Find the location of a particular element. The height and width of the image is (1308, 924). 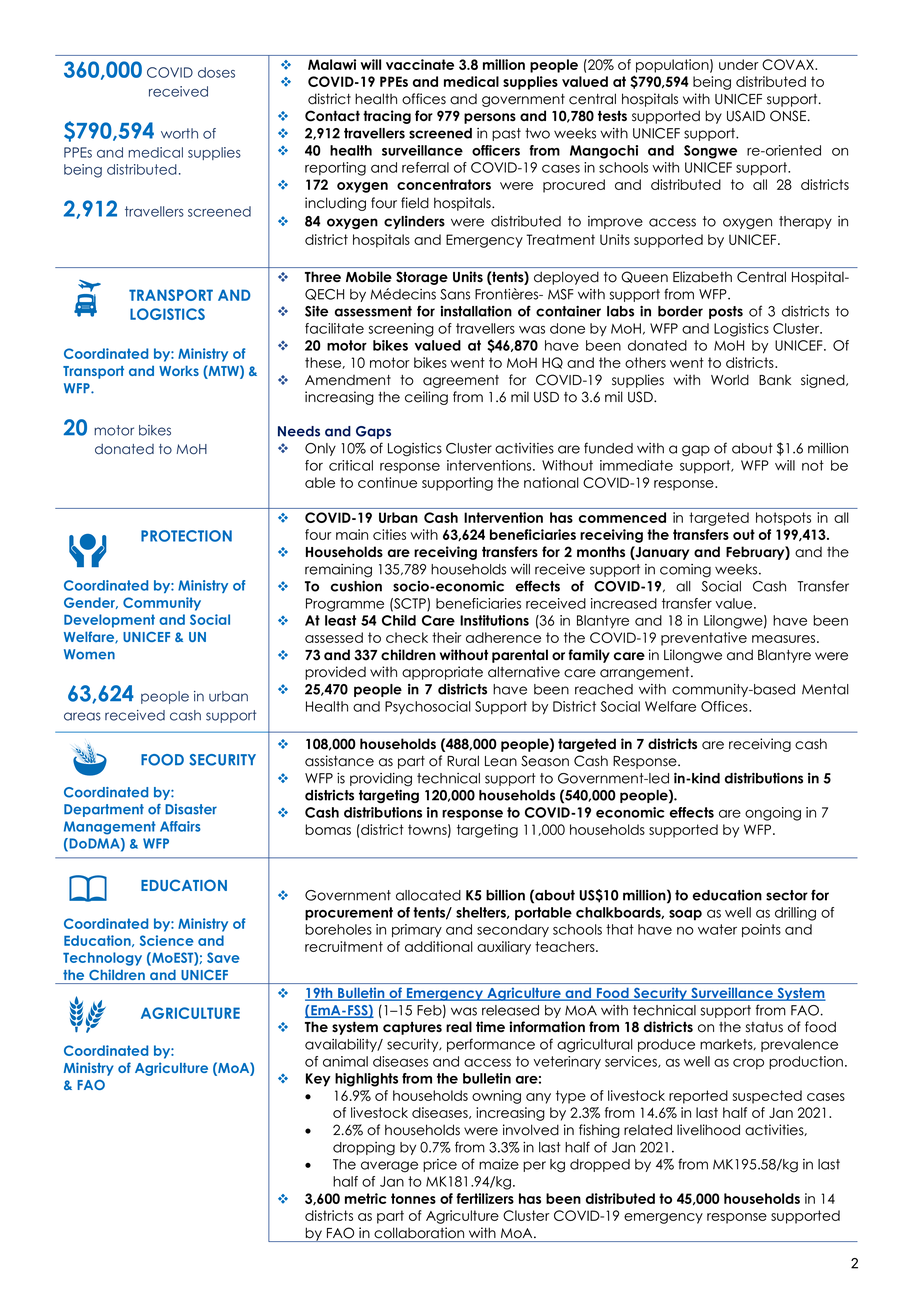

persons is located at coordinates (490, 118).
